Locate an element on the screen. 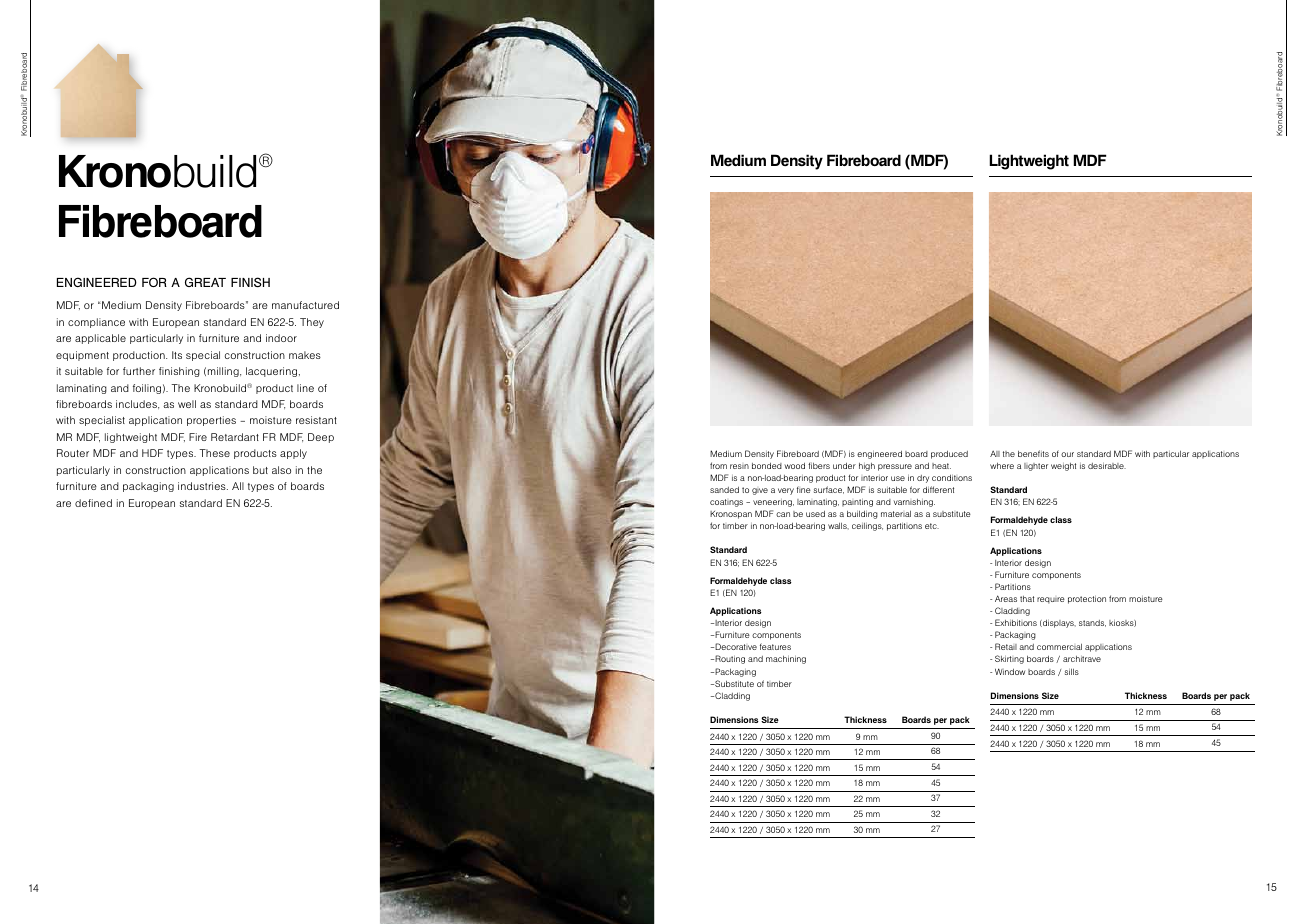 Image resolution: width=1308 pixels, height=924 pixels. milling is located at coordinates (224, 372).
